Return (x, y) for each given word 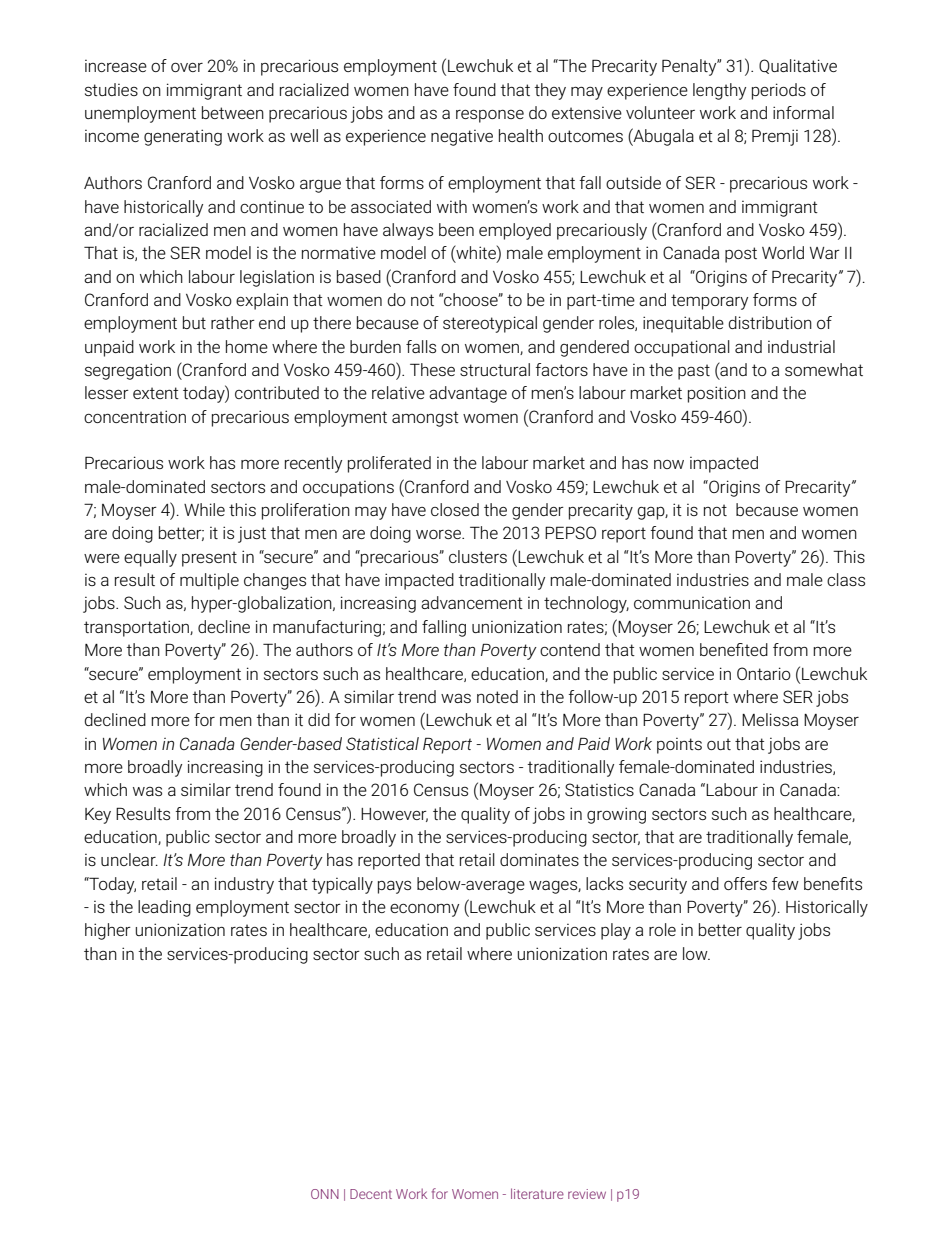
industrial (801, 346)
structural (495, 369)
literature (537, 1193)
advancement (472, 602)
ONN (325, 1194)
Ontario (764, 673)
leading (164, 908)
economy (424, 910)
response (490, 116)
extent (156, 393)
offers (745, 883)
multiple (209, 581)
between (233, 112)
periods (779, 91)
